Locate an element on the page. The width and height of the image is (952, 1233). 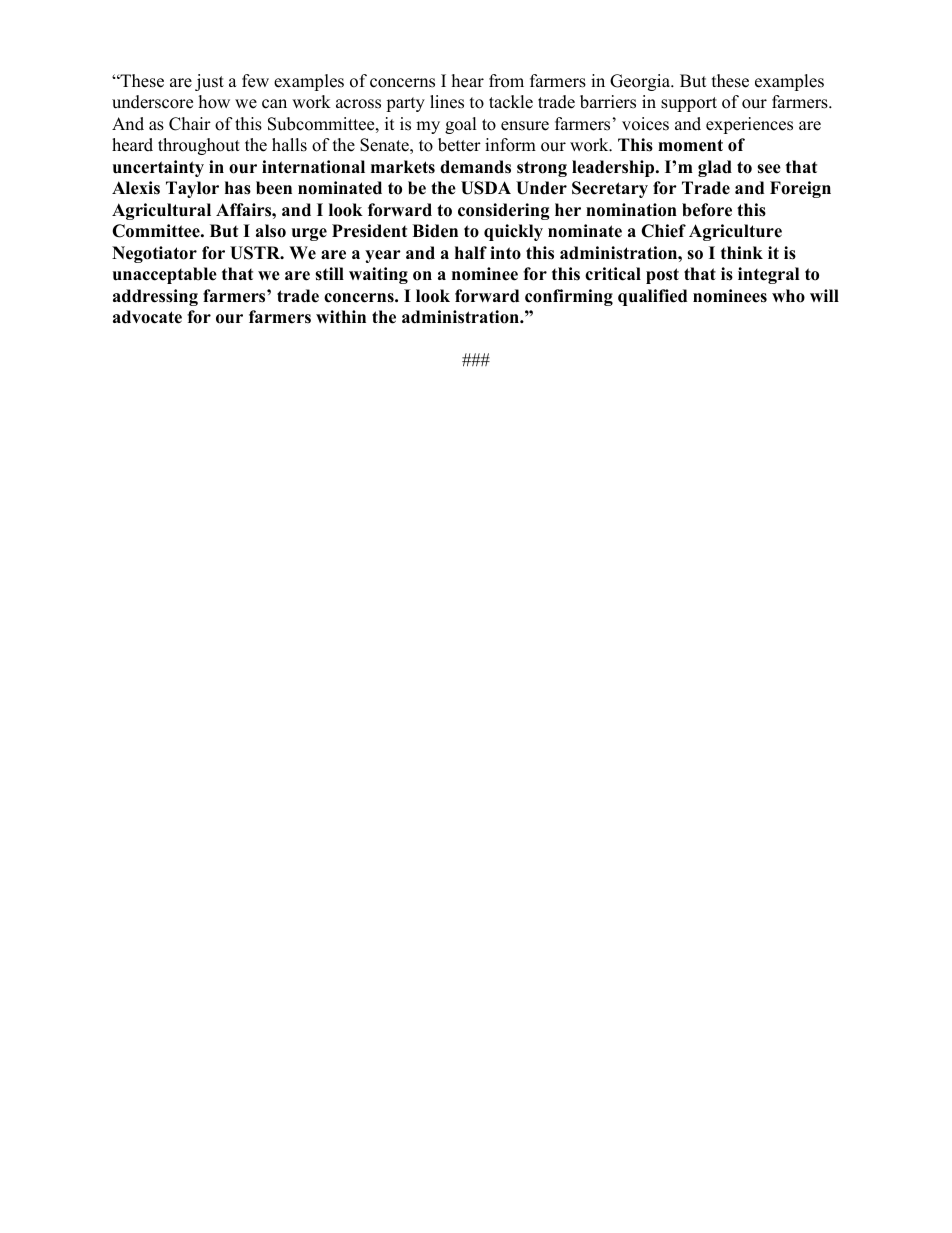
who is located at coordinates (788, 296).
